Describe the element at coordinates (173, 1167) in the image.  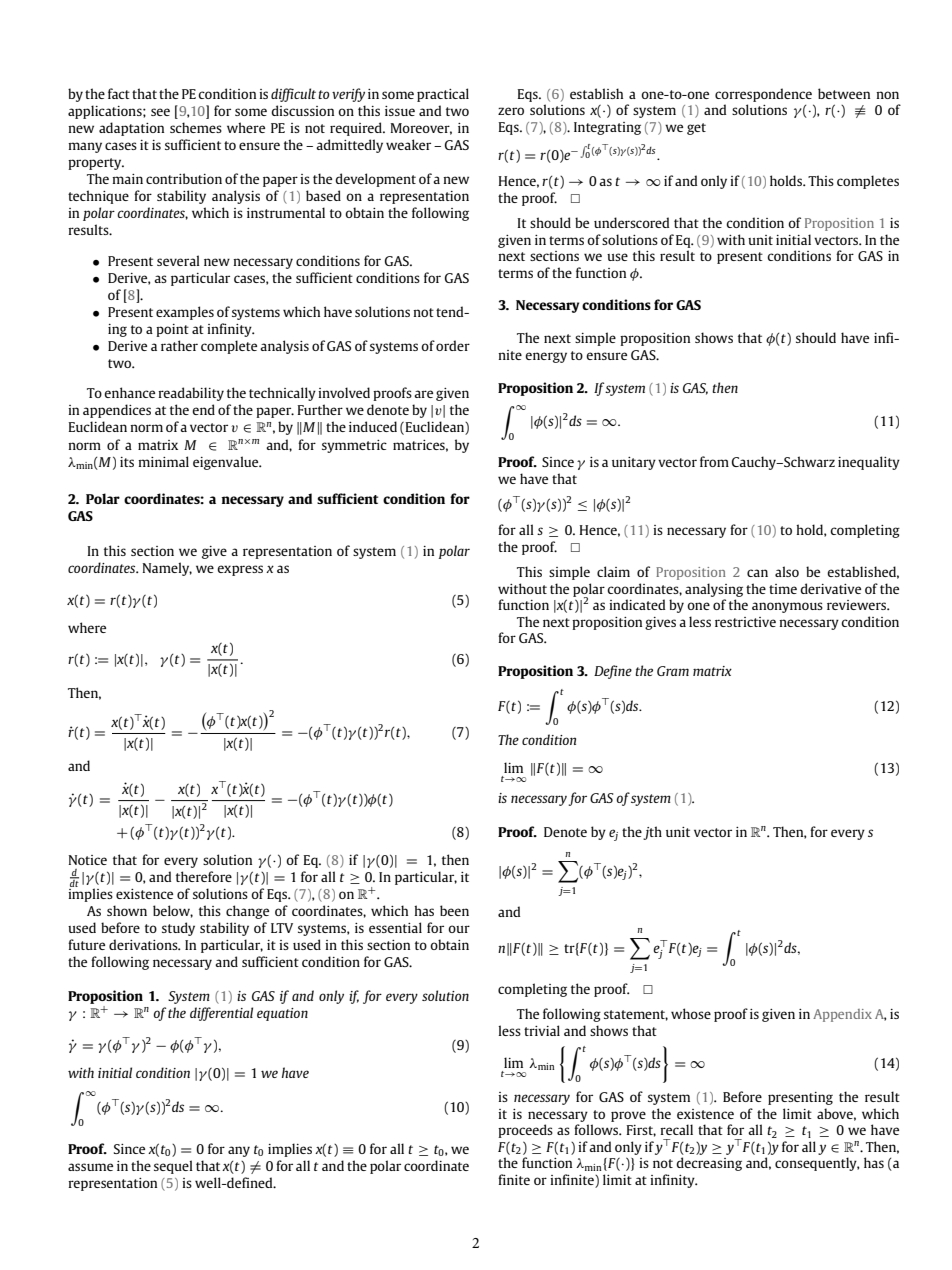
I see `sequel` at that location.
